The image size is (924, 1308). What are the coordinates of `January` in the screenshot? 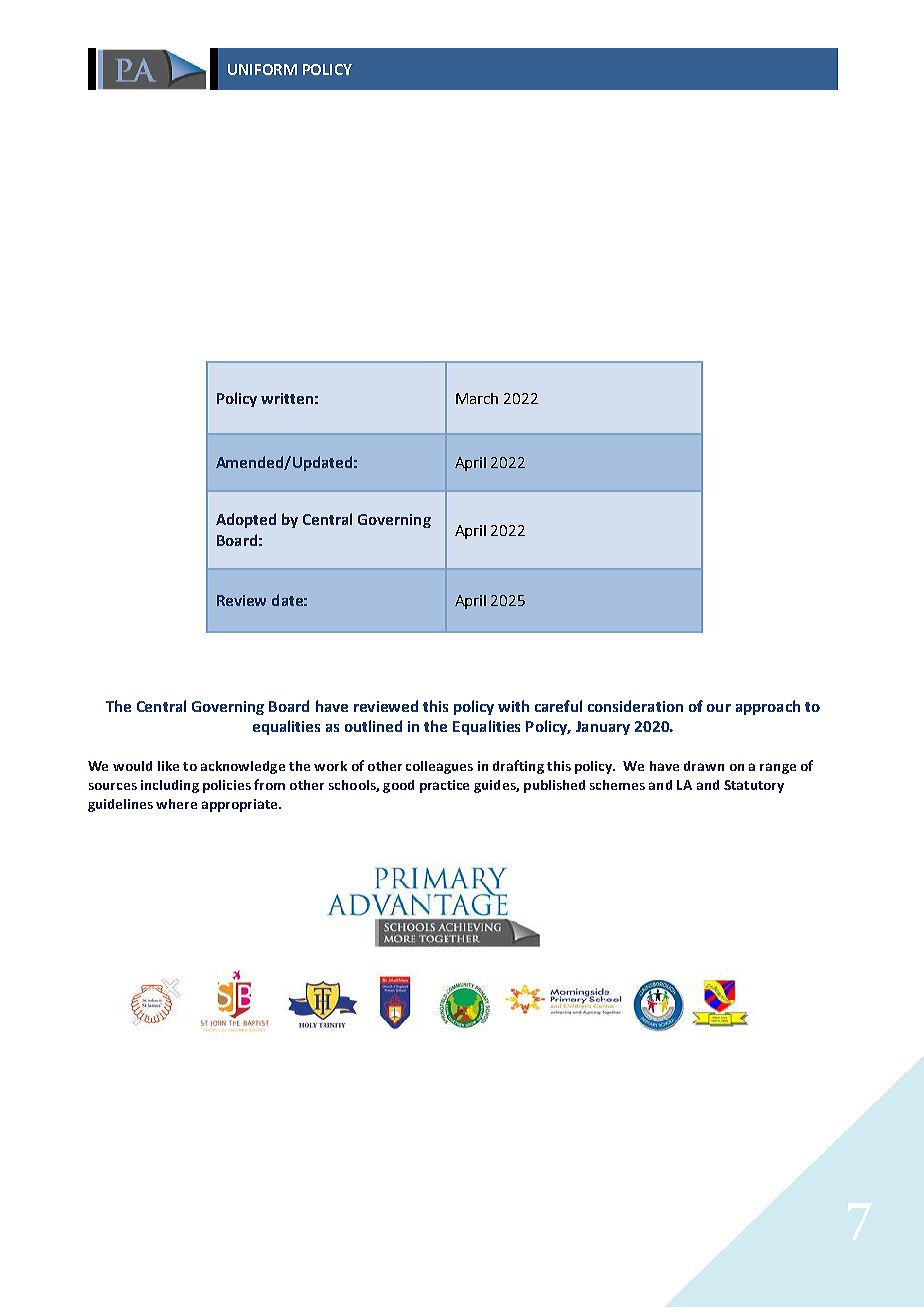 It's located at (603, 728).
